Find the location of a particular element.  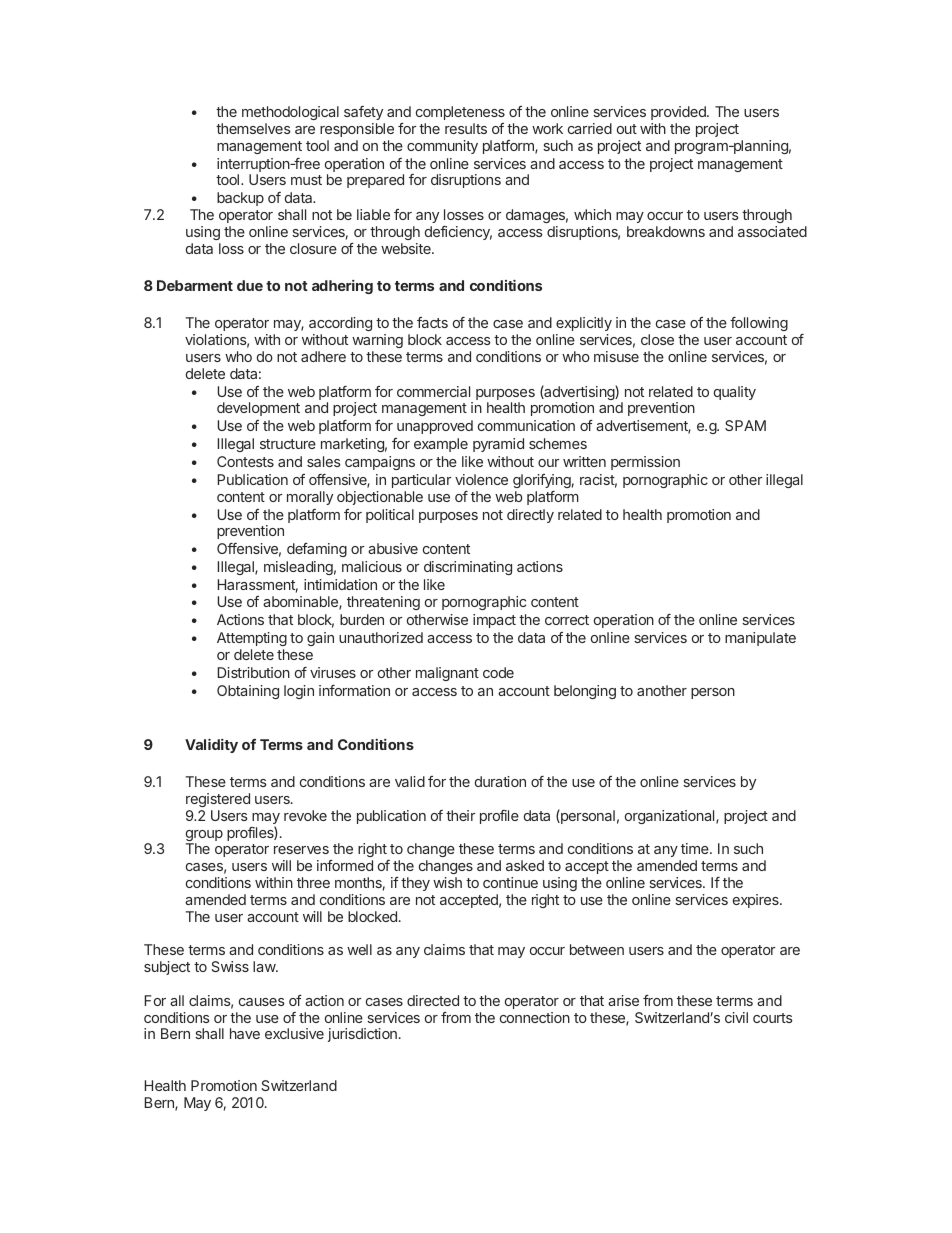

malignant is located at coordinates (447, 674).
